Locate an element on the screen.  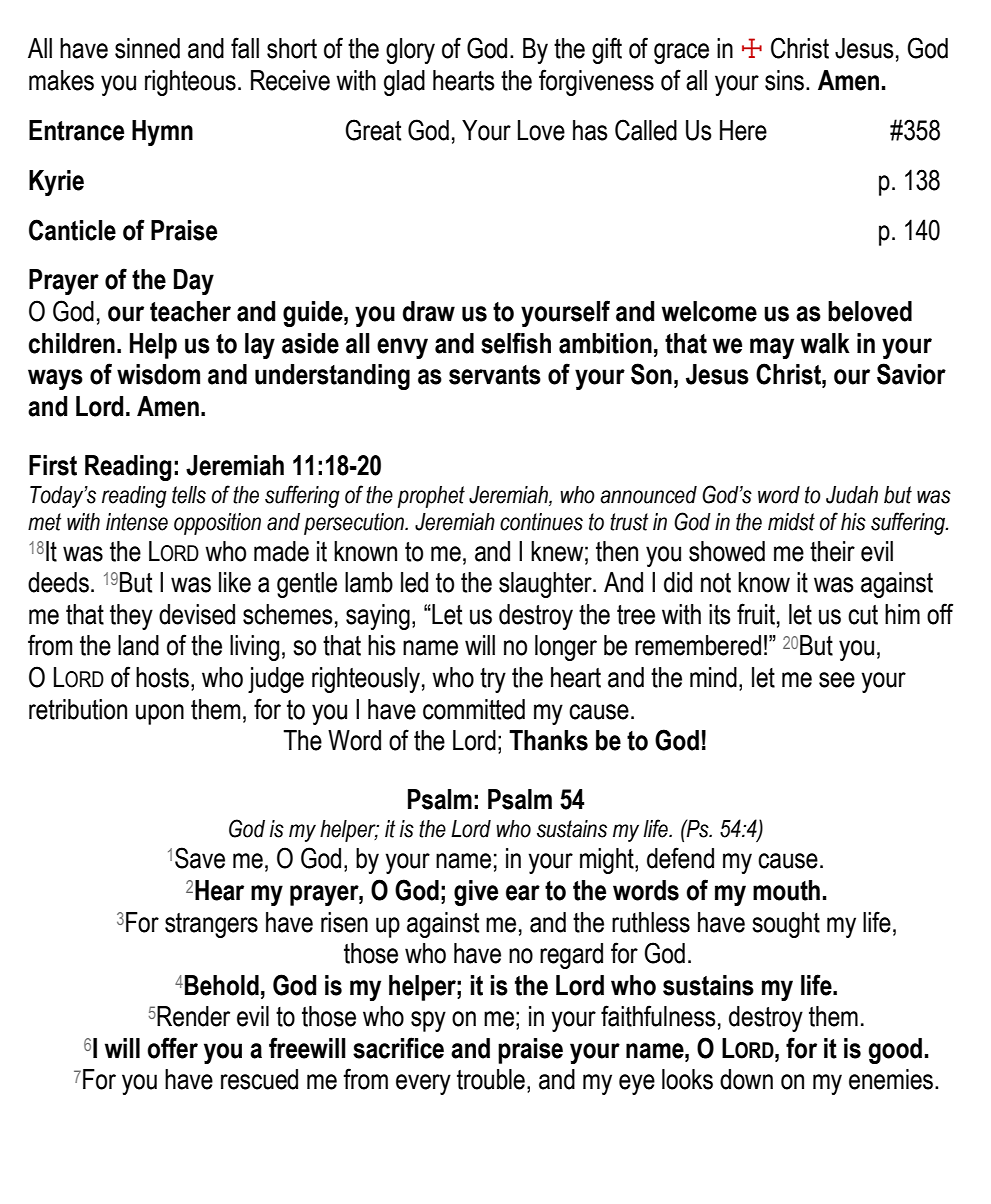
slaughter is located at coordinates (546, 585).
